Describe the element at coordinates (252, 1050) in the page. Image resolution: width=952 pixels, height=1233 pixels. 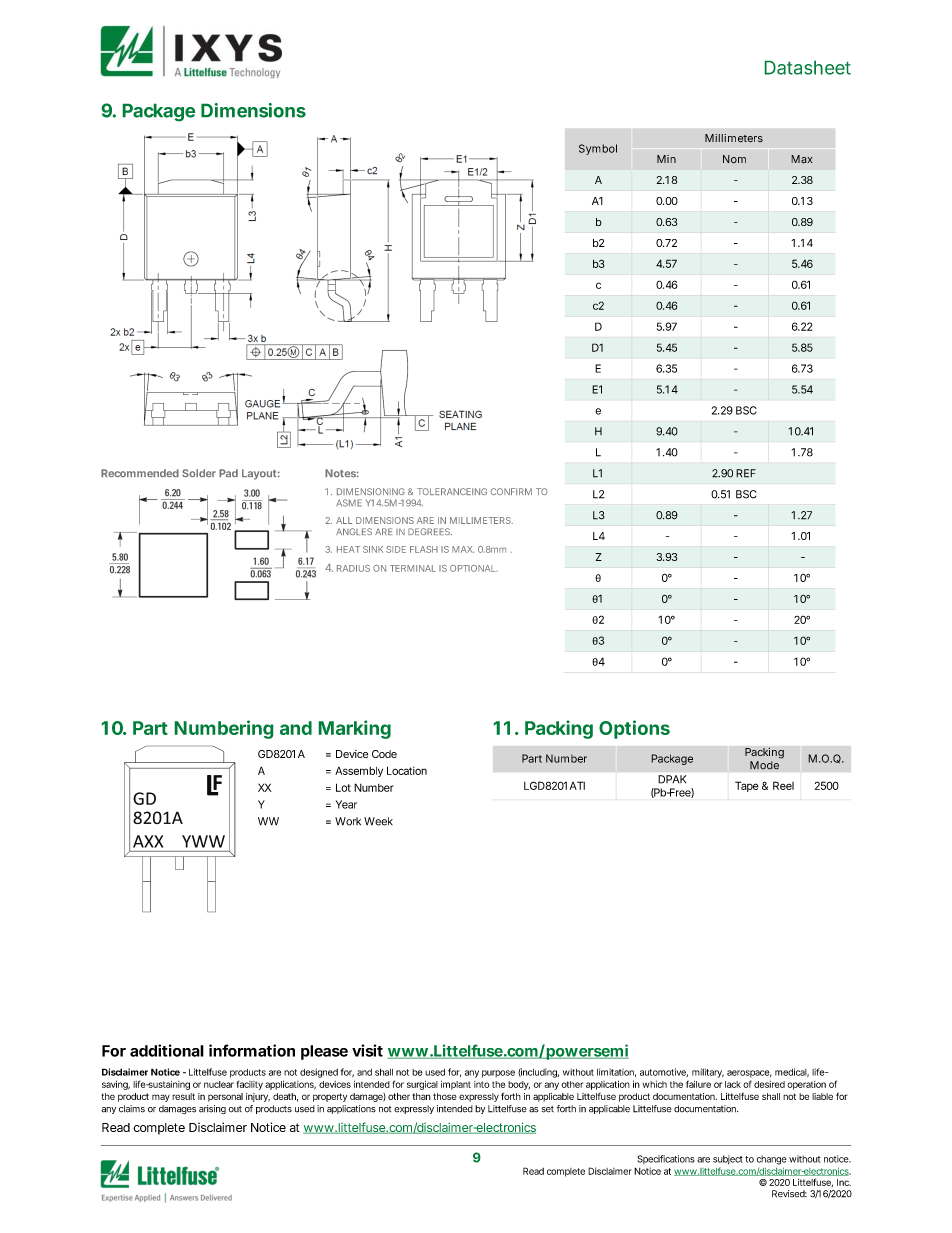
I see `information` at that location.
